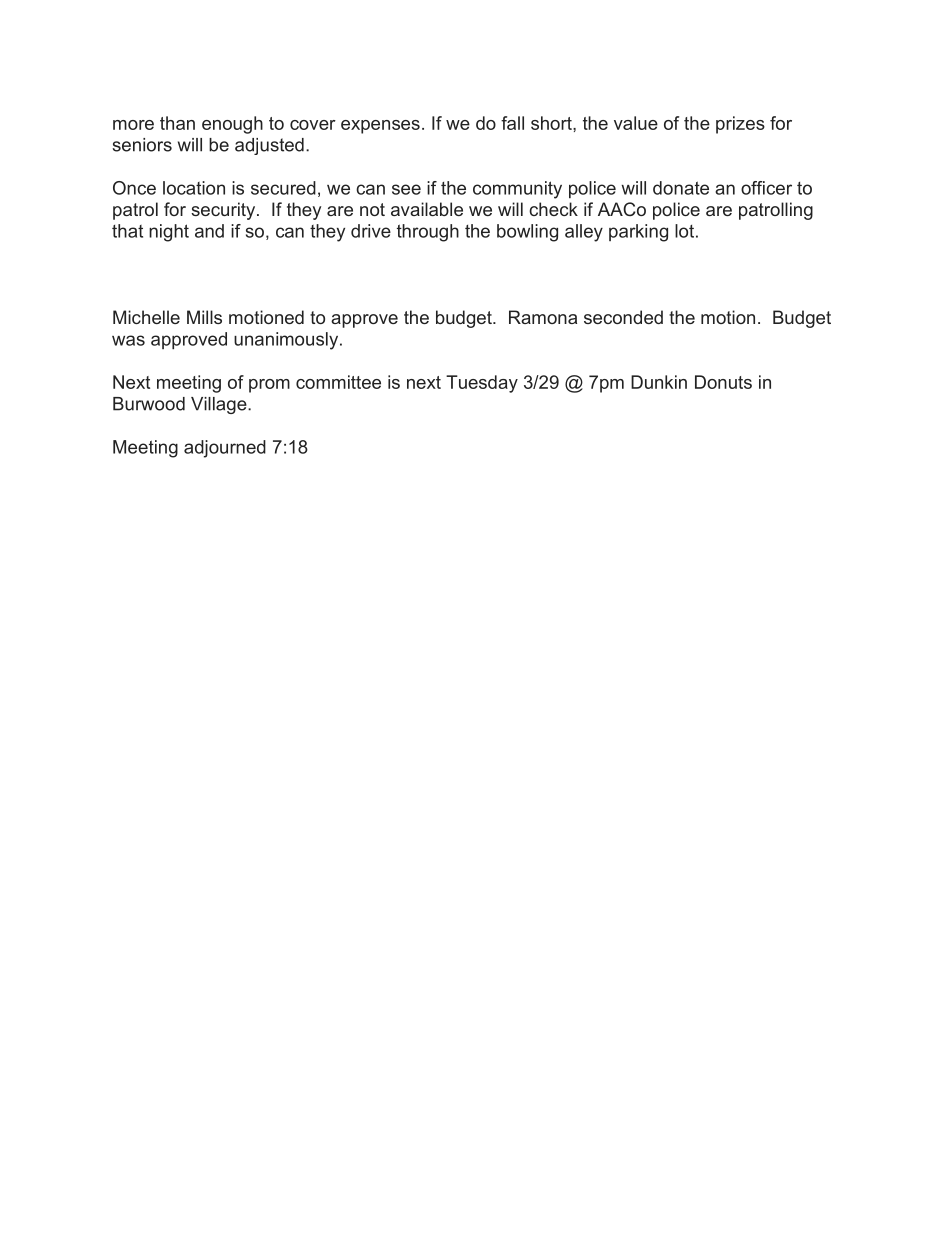 Image resolution: width=952 pixels, height=1233 pixels. Describe the element at coordinates (623, 317) in the page. I see `seconded` at that location.
